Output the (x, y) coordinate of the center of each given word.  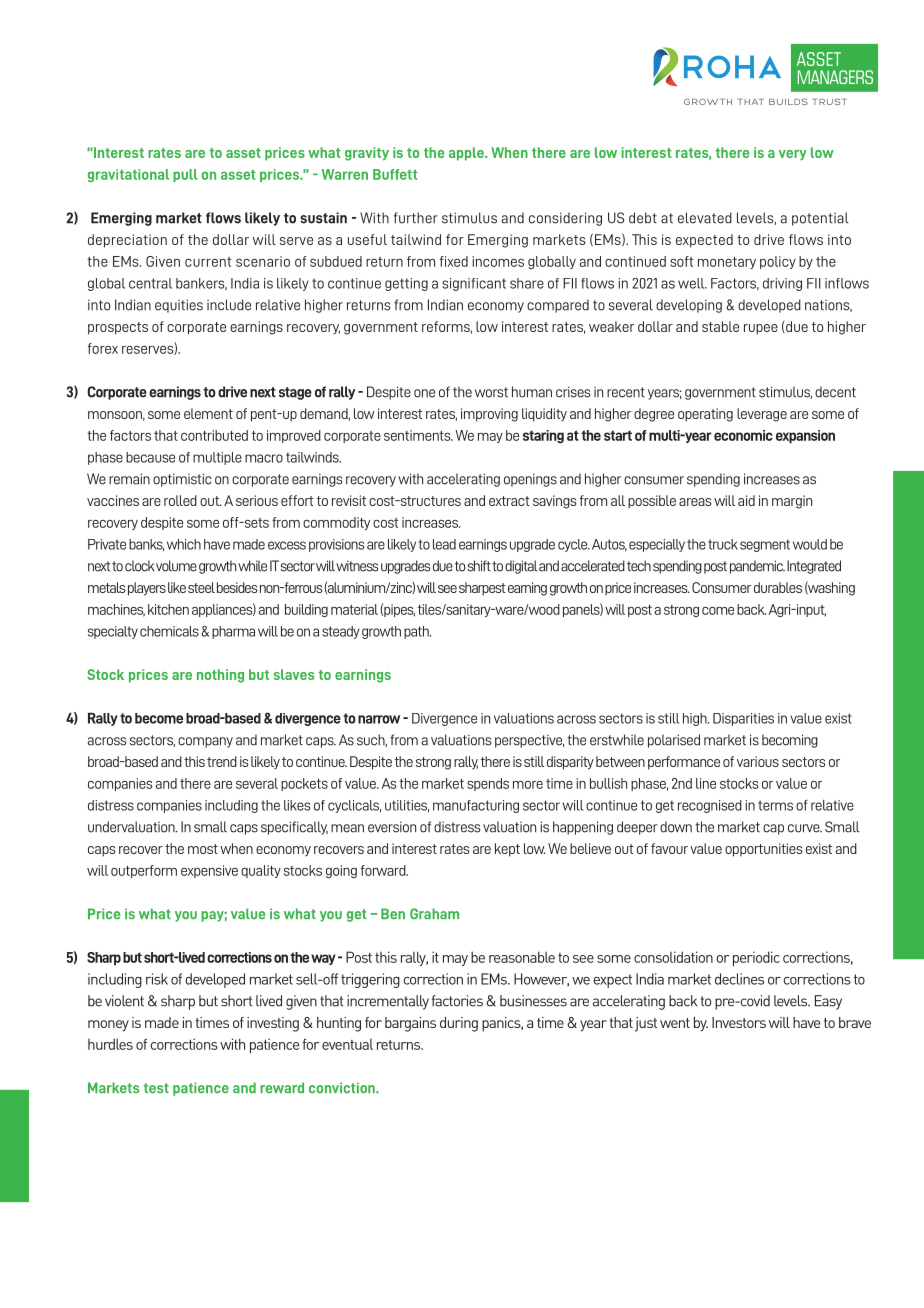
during (459, 1024)
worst (491, 392)
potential (820, 219)
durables (778, 587)
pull (185, 175)
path (417, 632)
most (203, 849)
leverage (762, 415)
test (156, 1088)
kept (507, 850)
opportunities (764, 850)
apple (467, 154)
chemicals (169, 631)
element (208, 413)
